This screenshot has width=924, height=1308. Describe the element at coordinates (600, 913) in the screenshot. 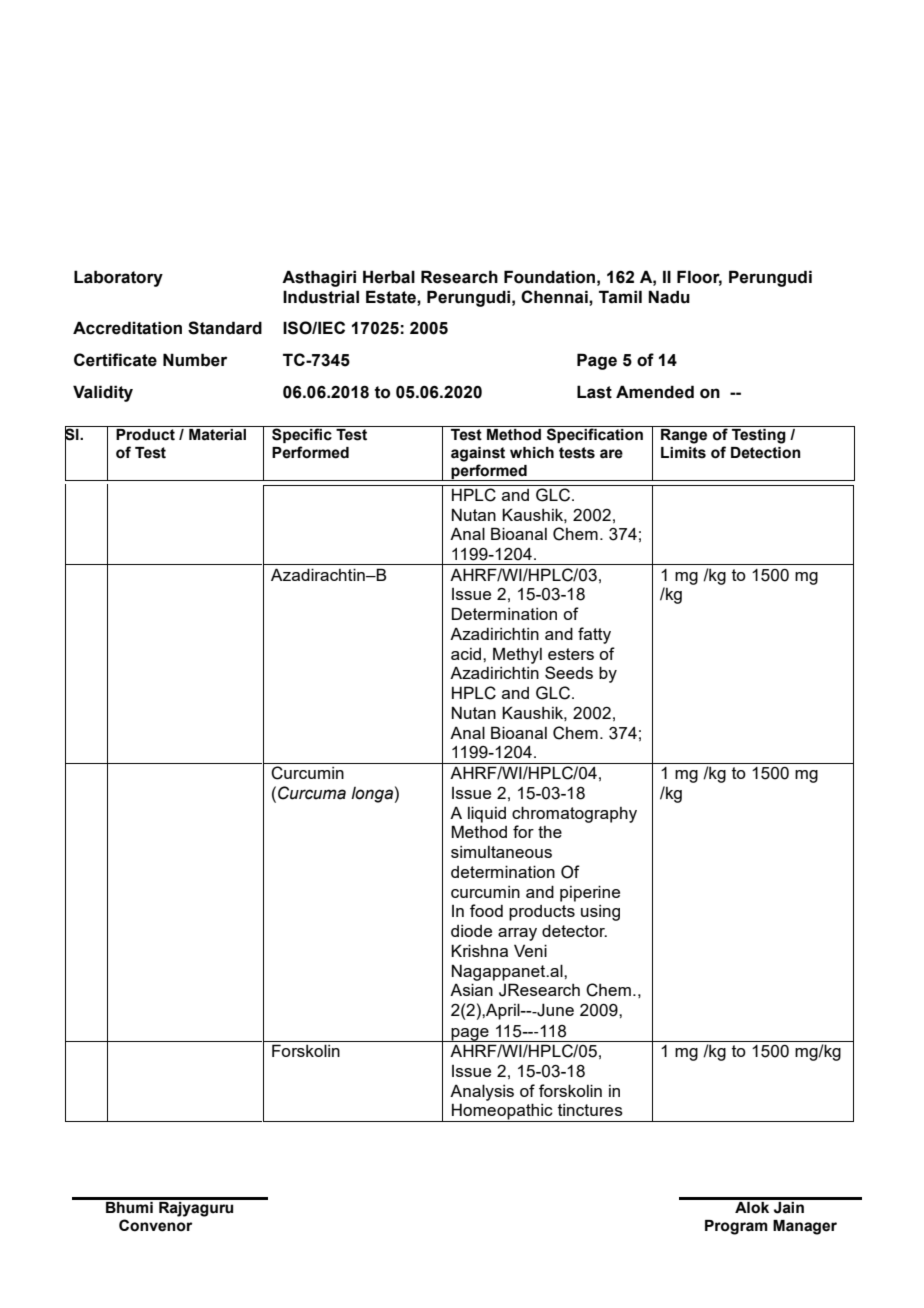

I see `using` at that location.
